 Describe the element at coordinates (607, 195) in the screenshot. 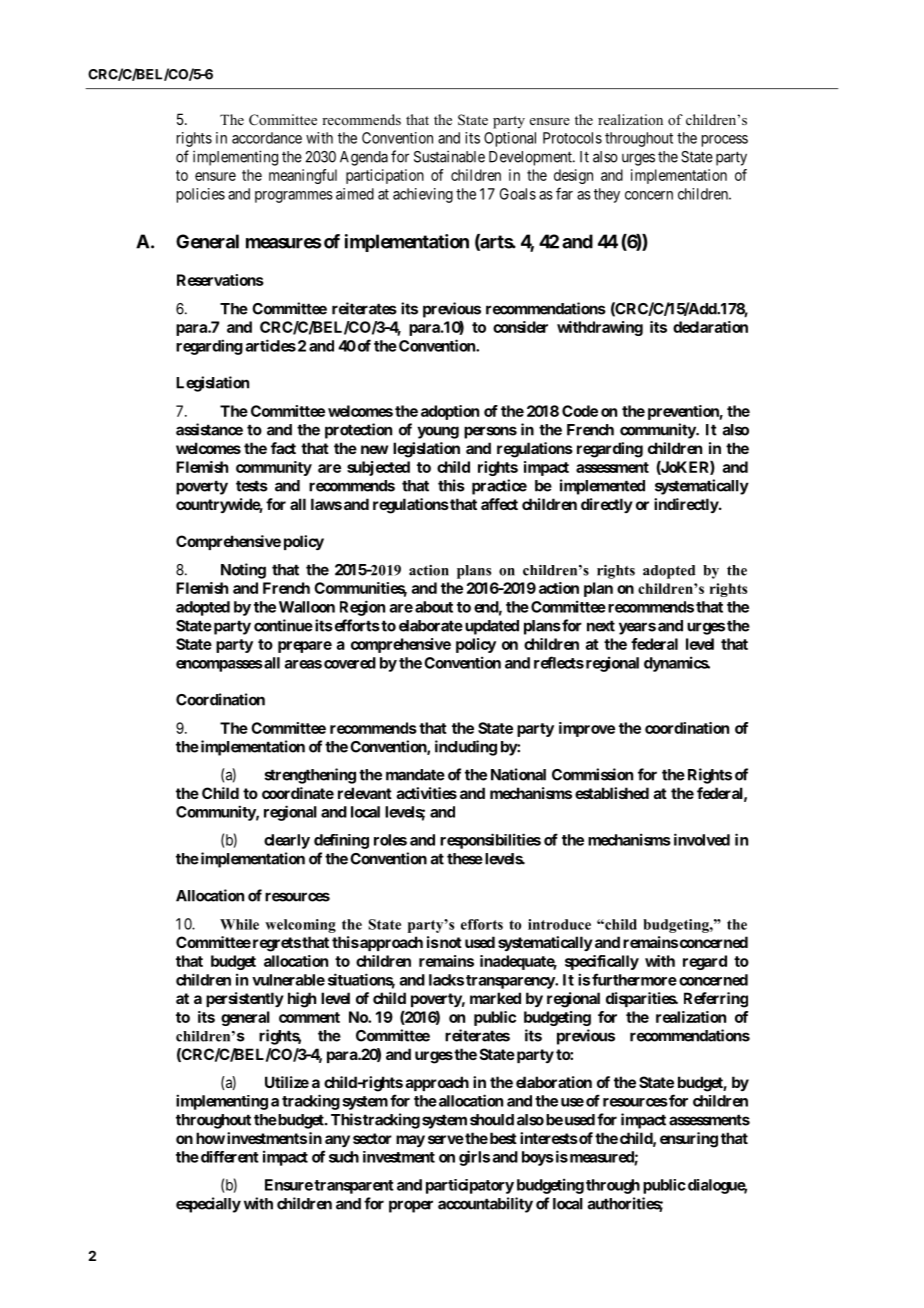

I see `they` at that location.
